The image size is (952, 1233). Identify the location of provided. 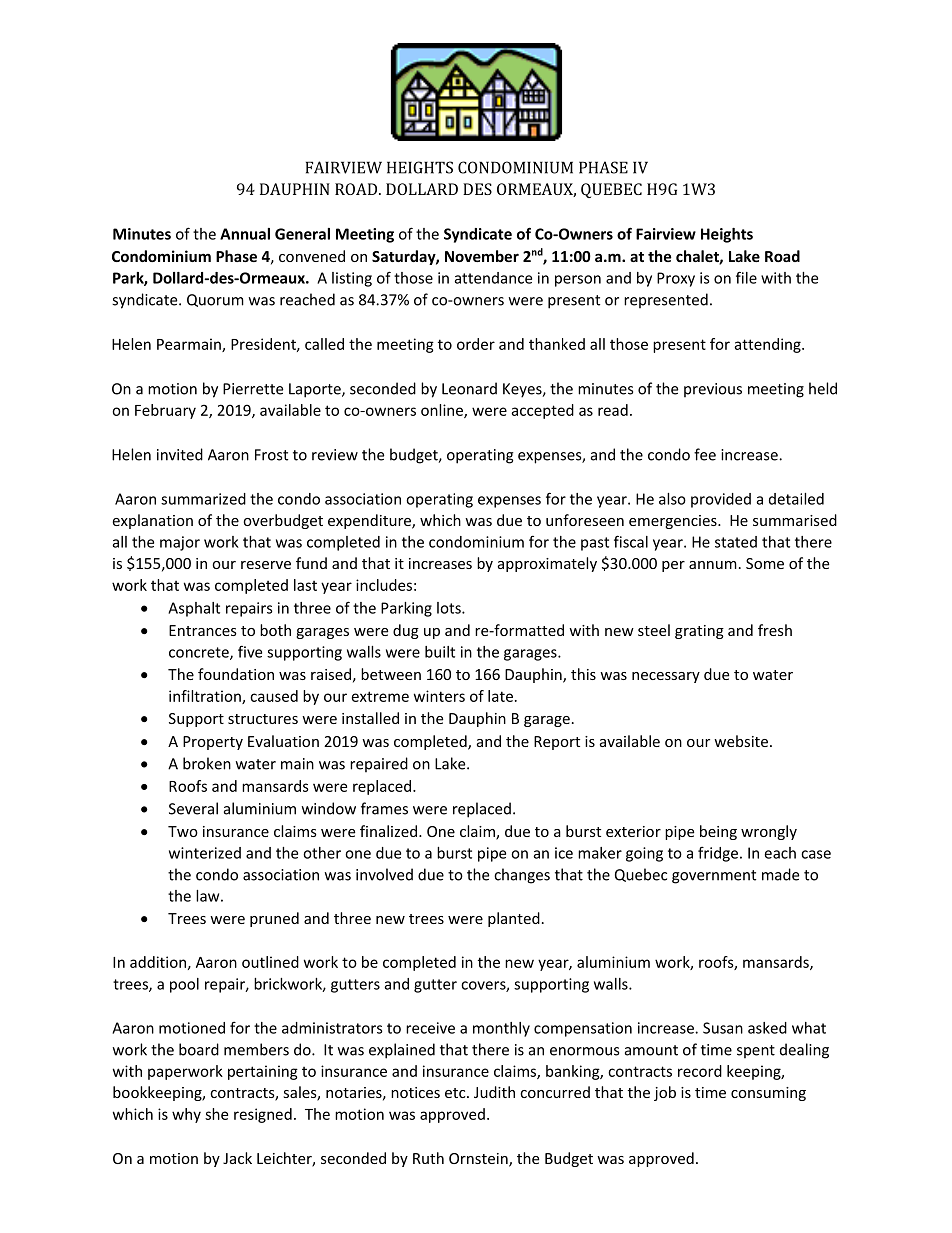
(721, 500).
